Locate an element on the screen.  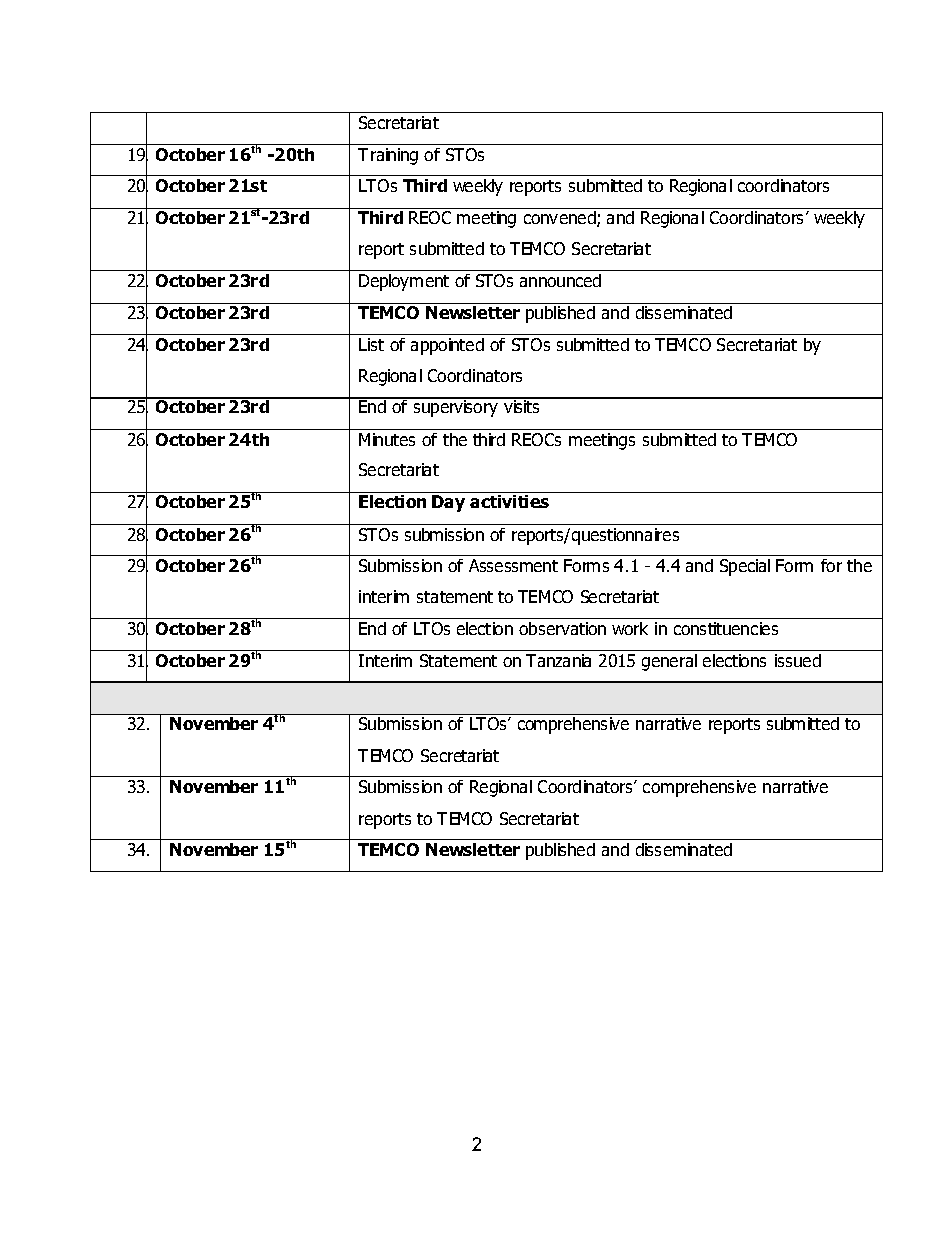
Assessment is located at coordinates (513, 565).
